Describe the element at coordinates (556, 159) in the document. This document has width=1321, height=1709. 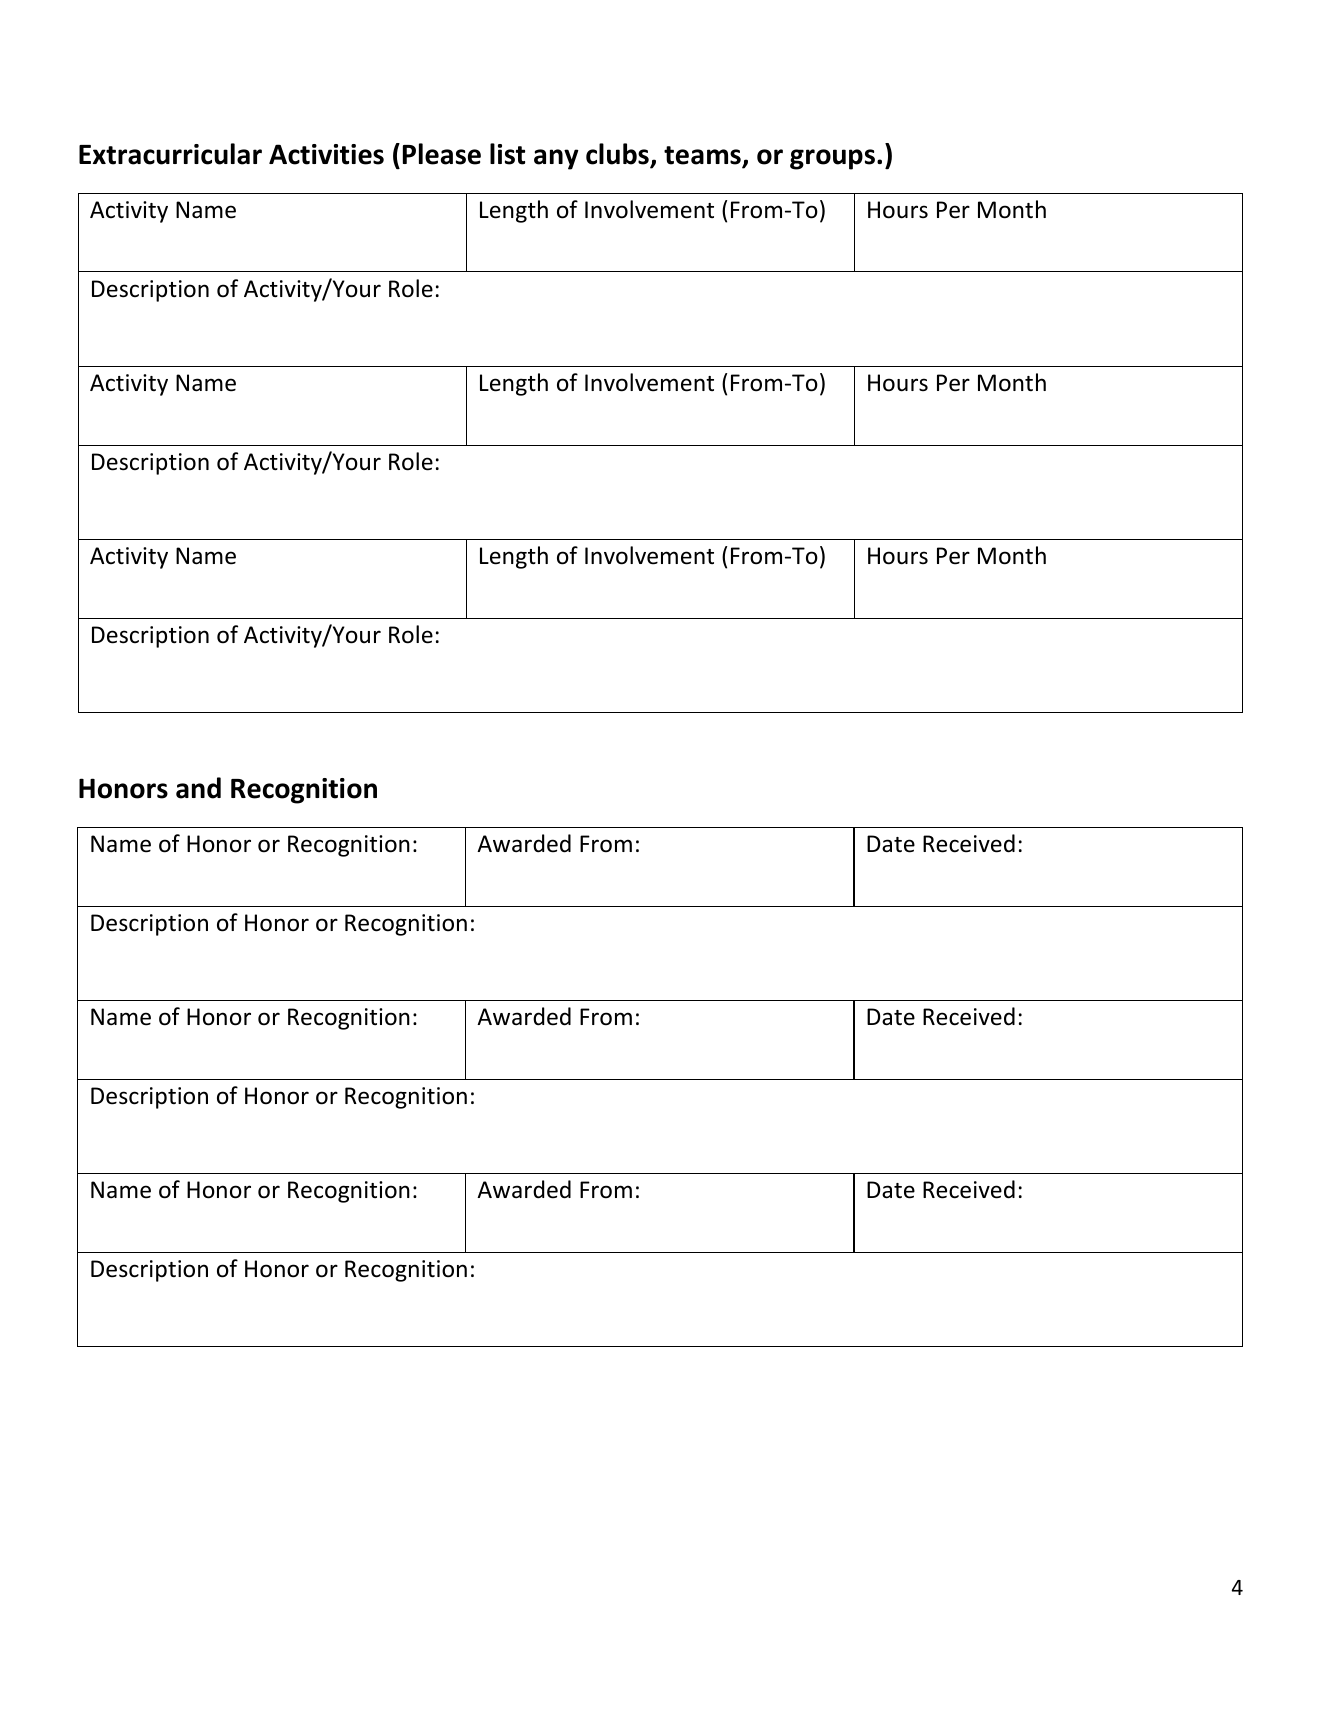
I see `any` at that location.
